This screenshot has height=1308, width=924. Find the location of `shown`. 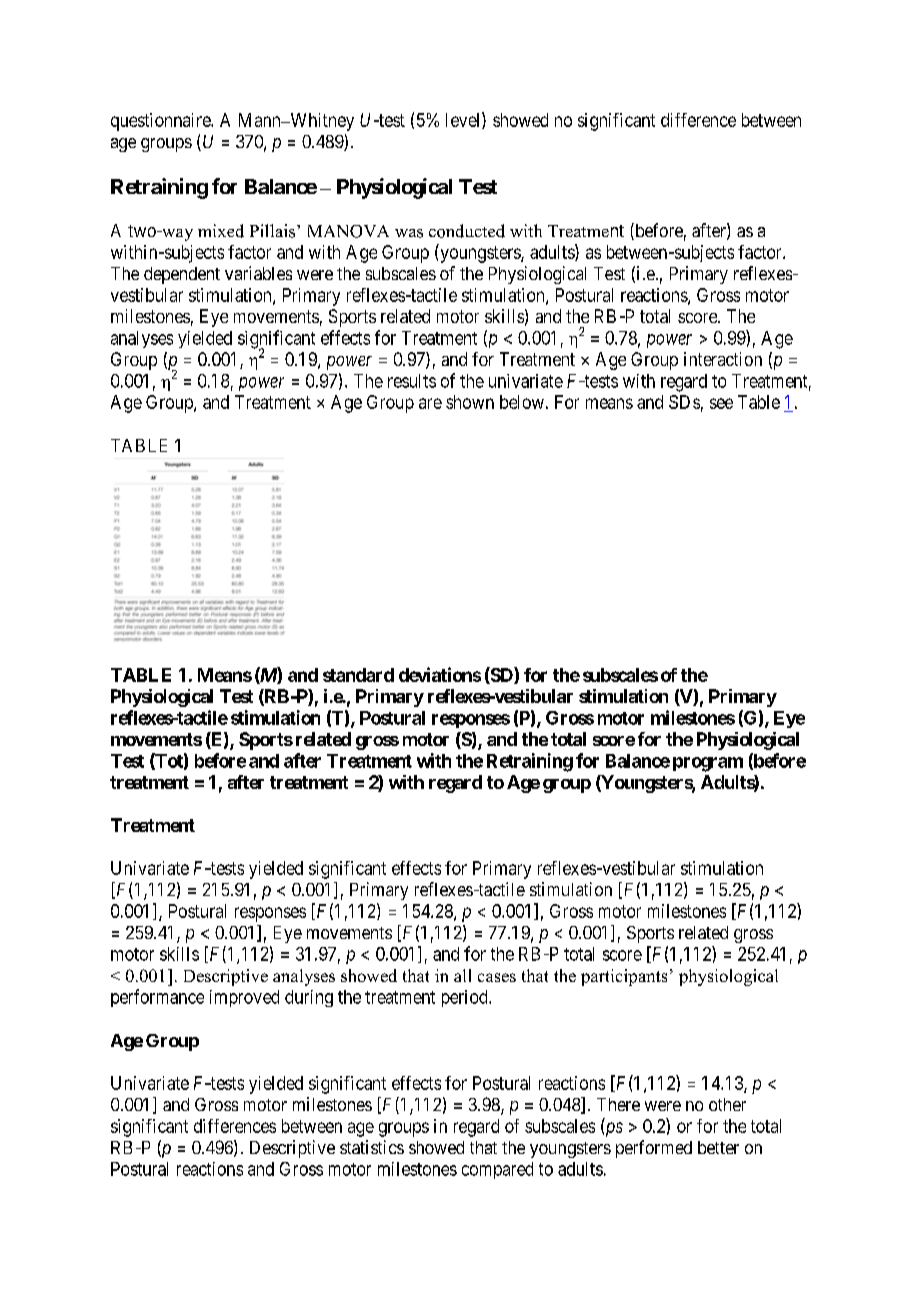

shown is located at coordinates (470, 402).
